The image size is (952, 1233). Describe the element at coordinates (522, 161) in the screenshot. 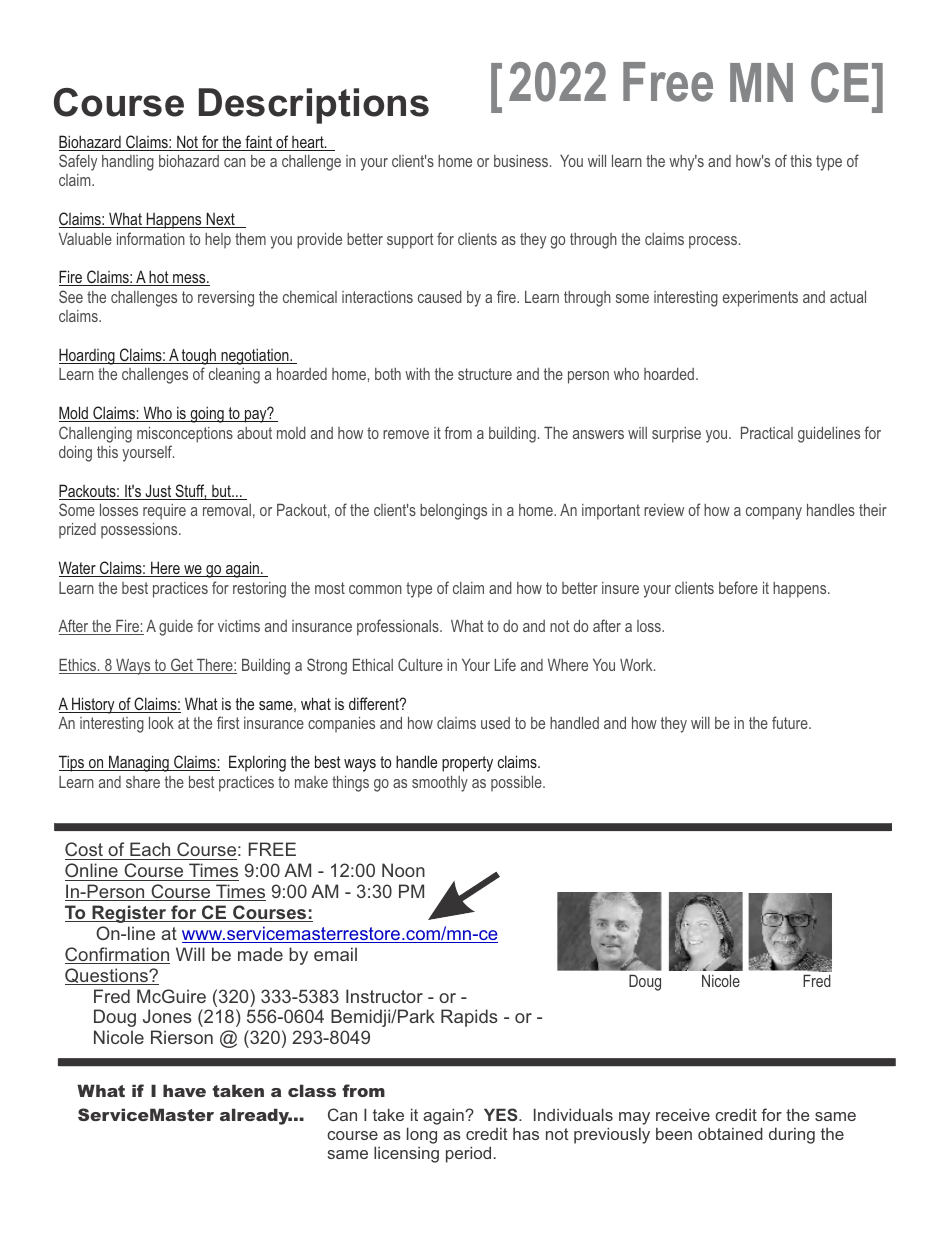

I see `business` at that location.
